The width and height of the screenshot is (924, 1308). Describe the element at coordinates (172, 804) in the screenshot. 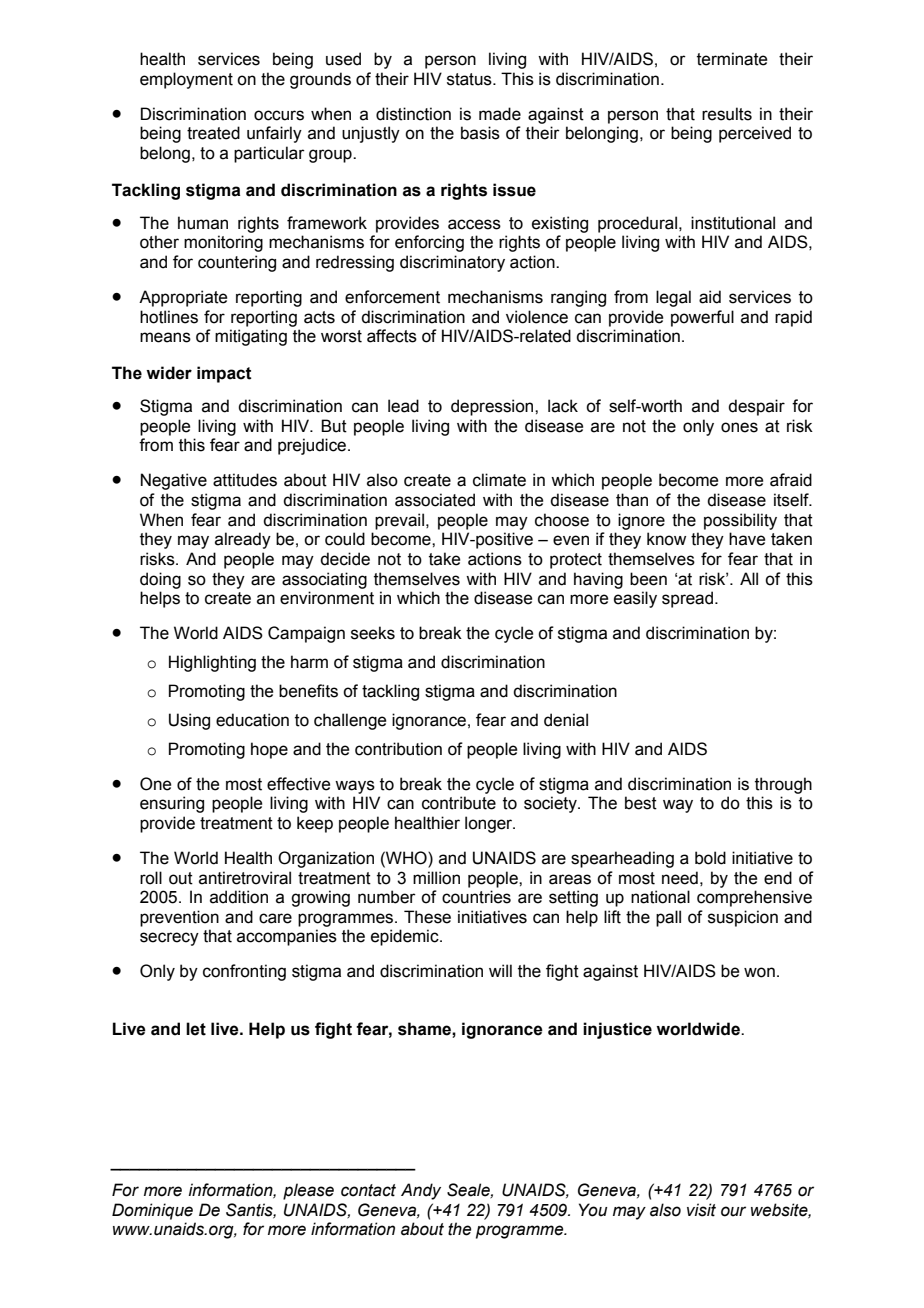

I see `ensuring` at that location.
